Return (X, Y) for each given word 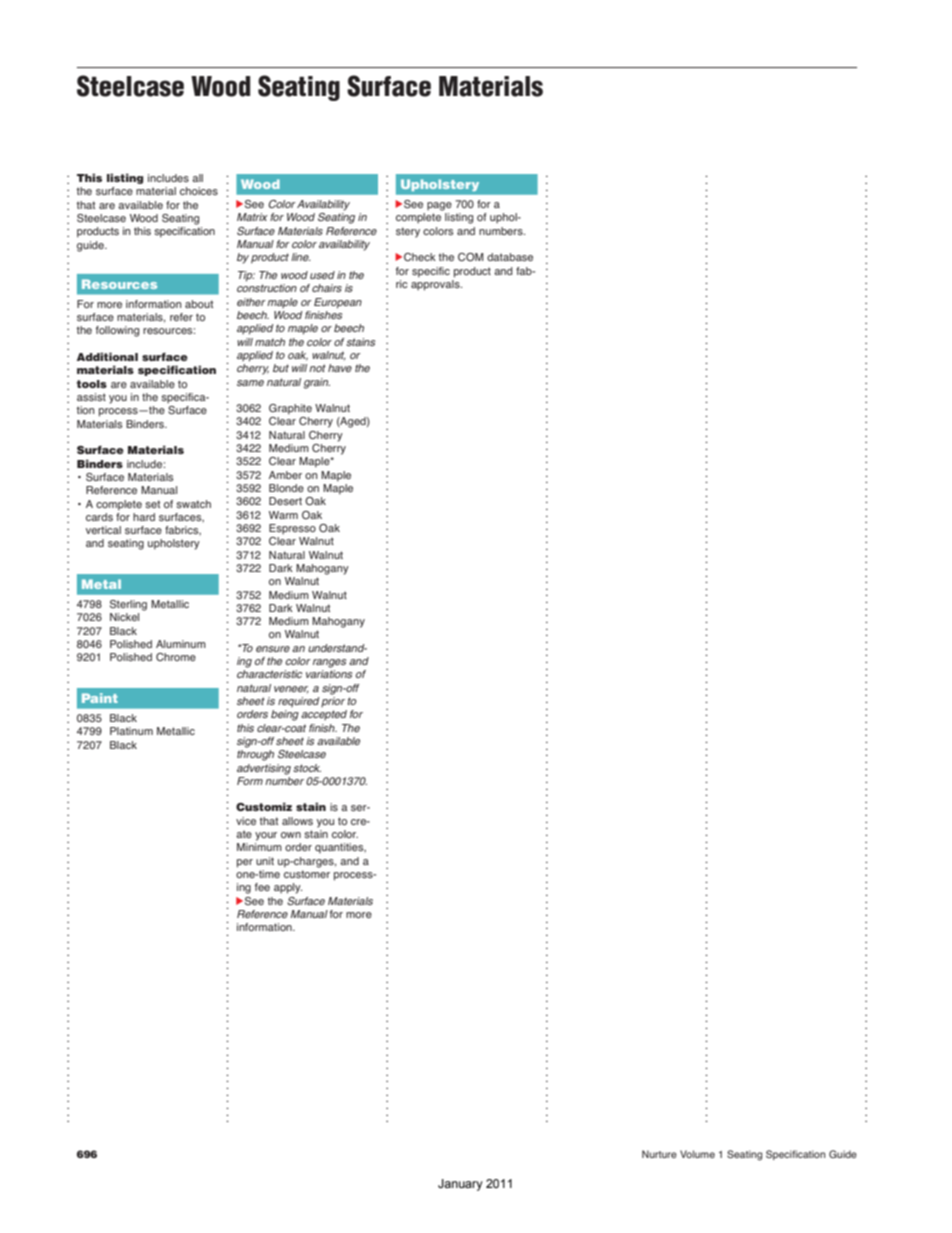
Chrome (176, 657)
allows (297, 821)
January (460, 1185)
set (152, 504)
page (439, 206)
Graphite (290, 409)
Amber (285, 475)
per (245, 863)
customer (307, 874)
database (510, 257)
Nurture (659, 1154)
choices (199, 191)
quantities (340, 848)
